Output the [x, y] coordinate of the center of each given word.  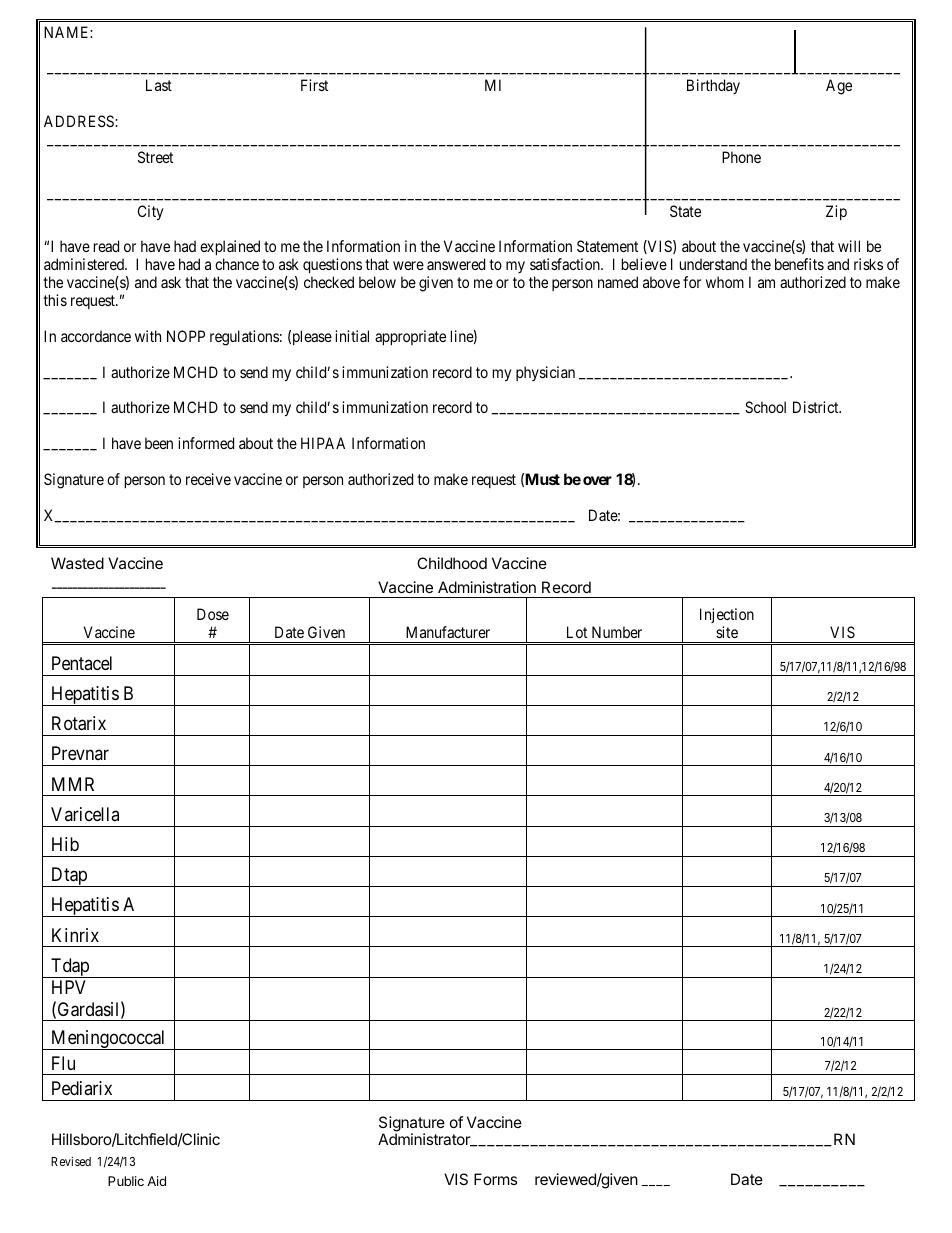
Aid [156, 1181]
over [597, 480]
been [159, 443]
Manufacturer [448, 632]
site [727, 632]
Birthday [713, 86]
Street [155, 157]
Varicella [85, 814]
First [314, 85]
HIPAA [323, 443]
